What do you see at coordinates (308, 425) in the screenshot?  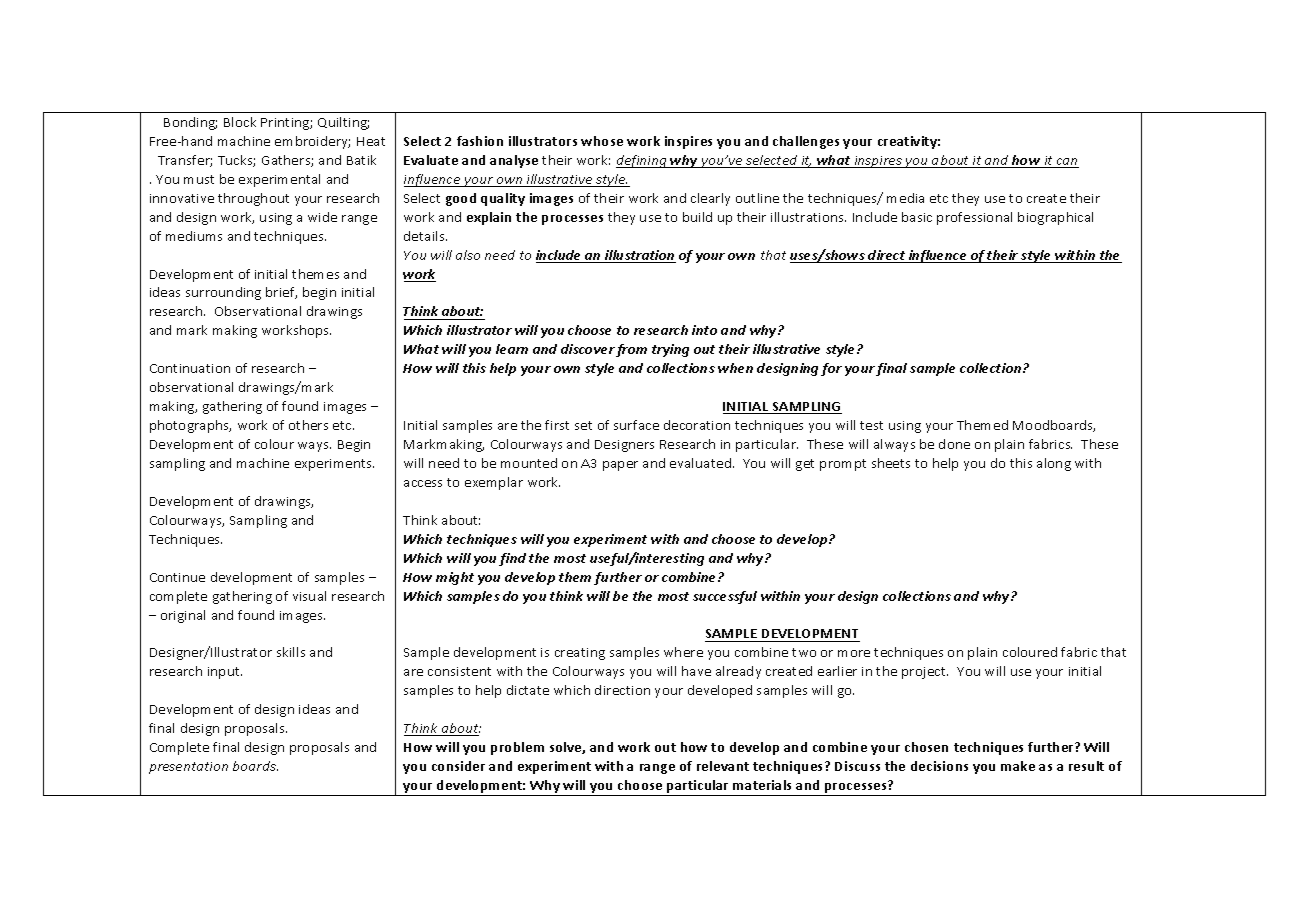 I see `others` at bounding box center [308, 425].
